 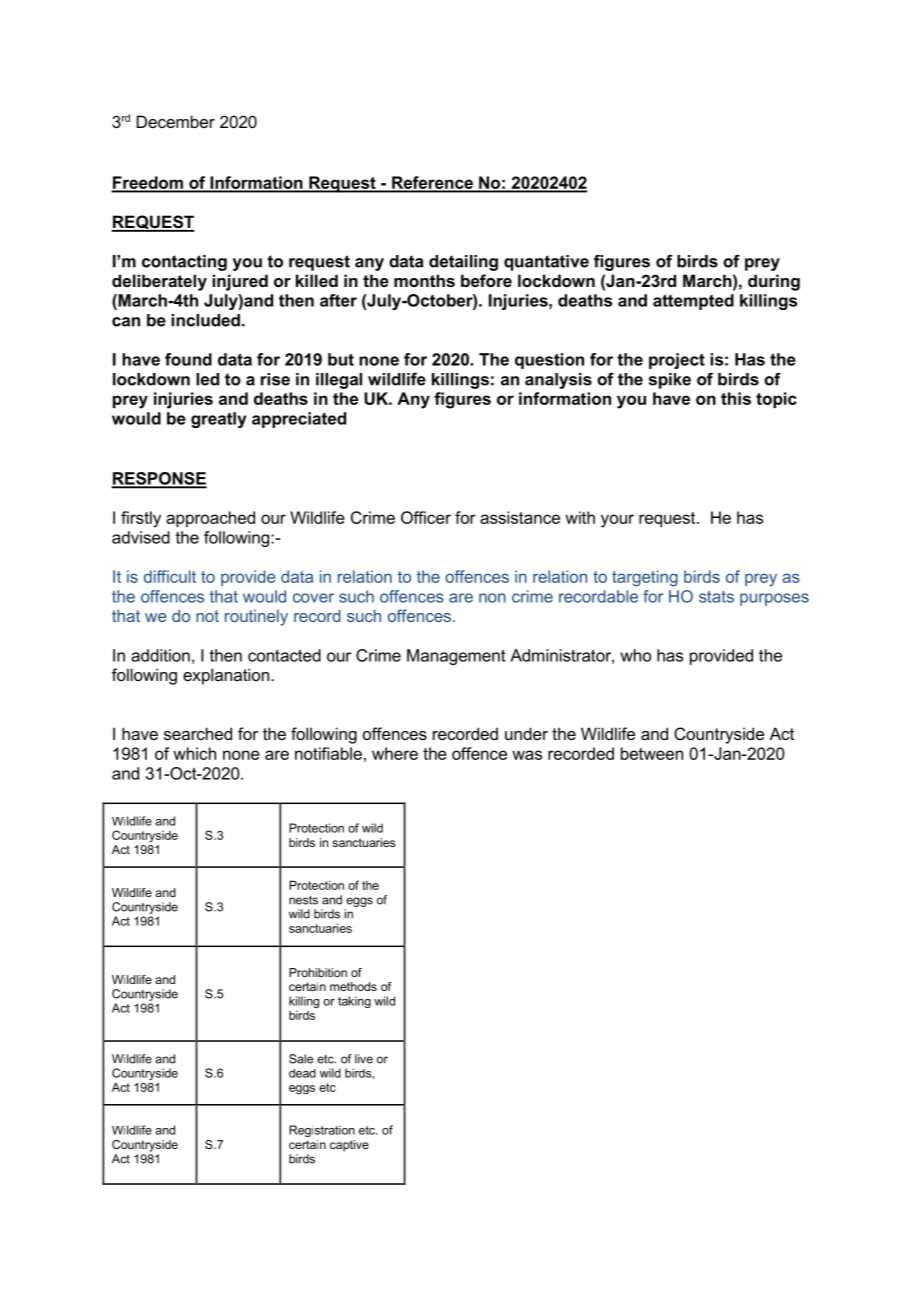 I want to click on your, so click(x=617, y=521).
